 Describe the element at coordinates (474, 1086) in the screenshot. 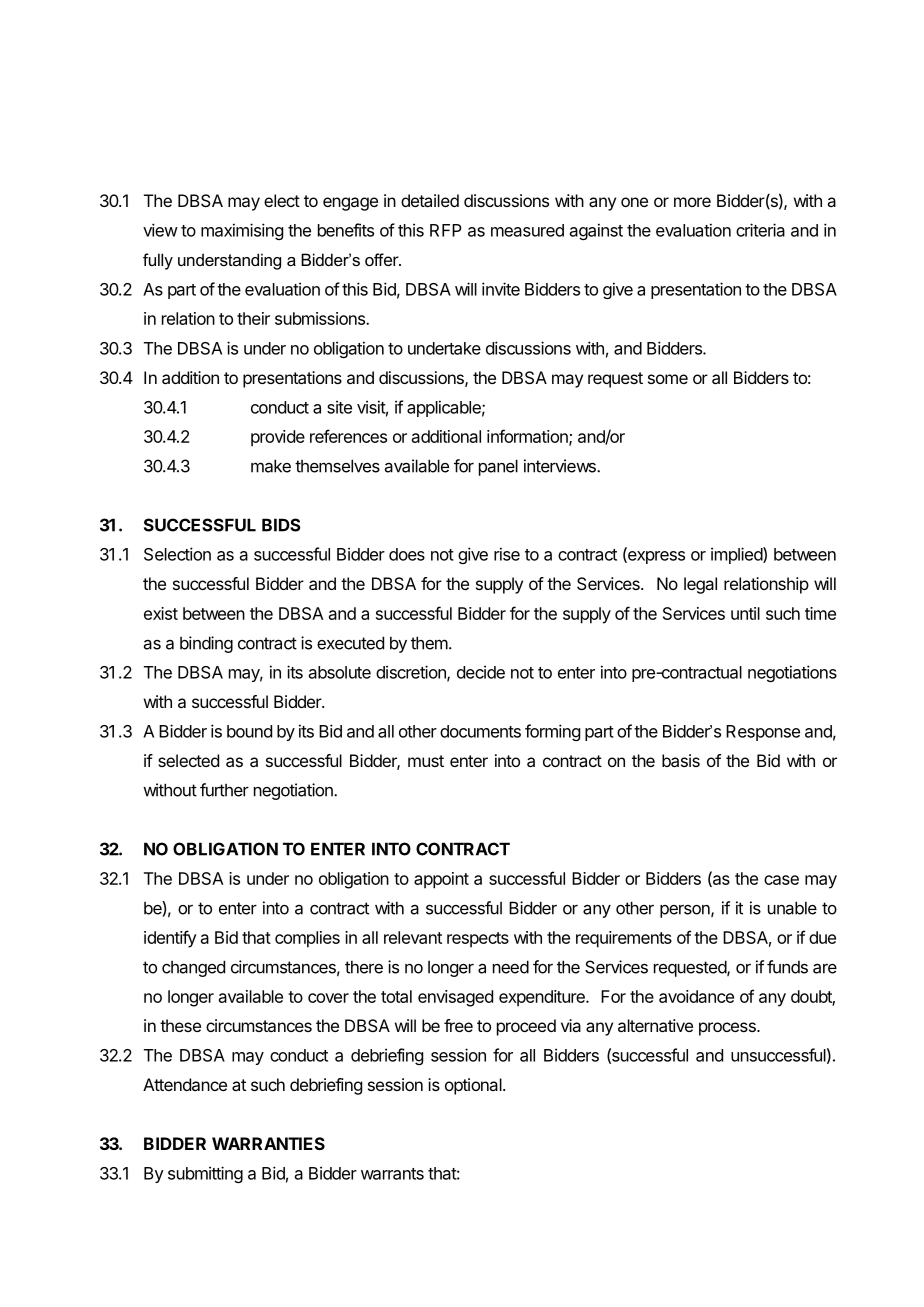

I see `optional` at that location.
